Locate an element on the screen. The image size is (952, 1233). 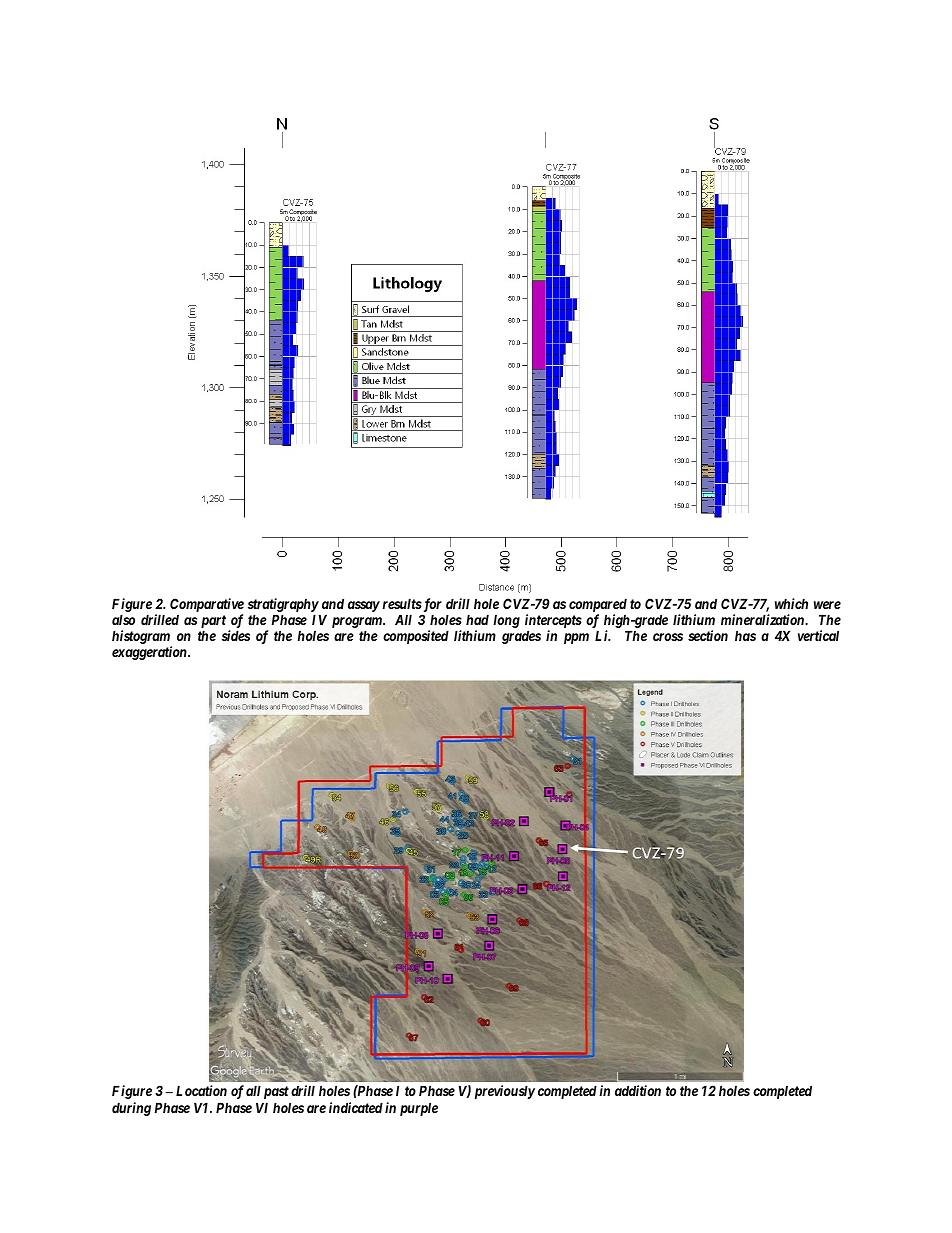
had is located at coordinates (477, 619).
